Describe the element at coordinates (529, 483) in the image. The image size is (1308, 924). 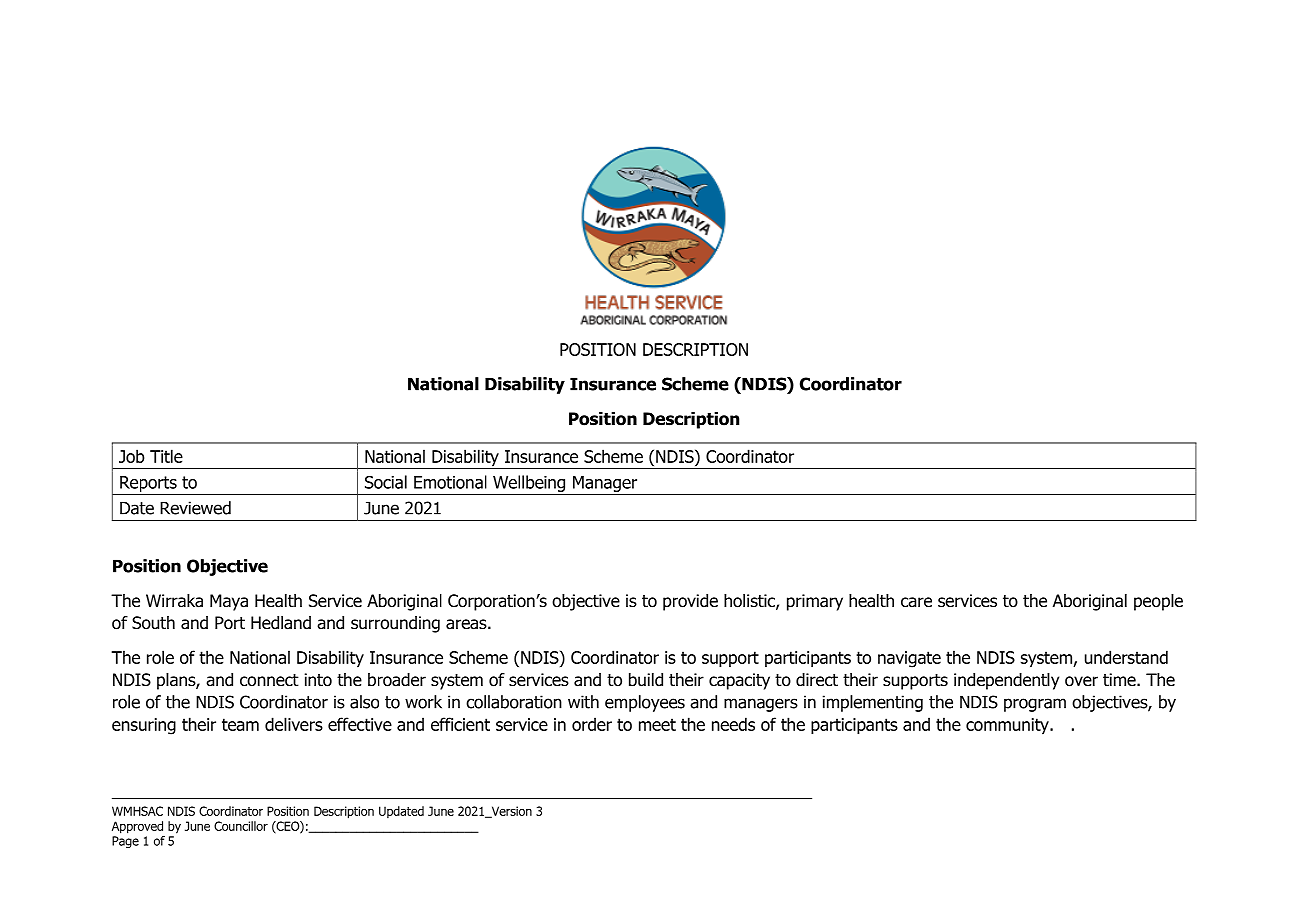
I see `Wellbeing` at that location.
